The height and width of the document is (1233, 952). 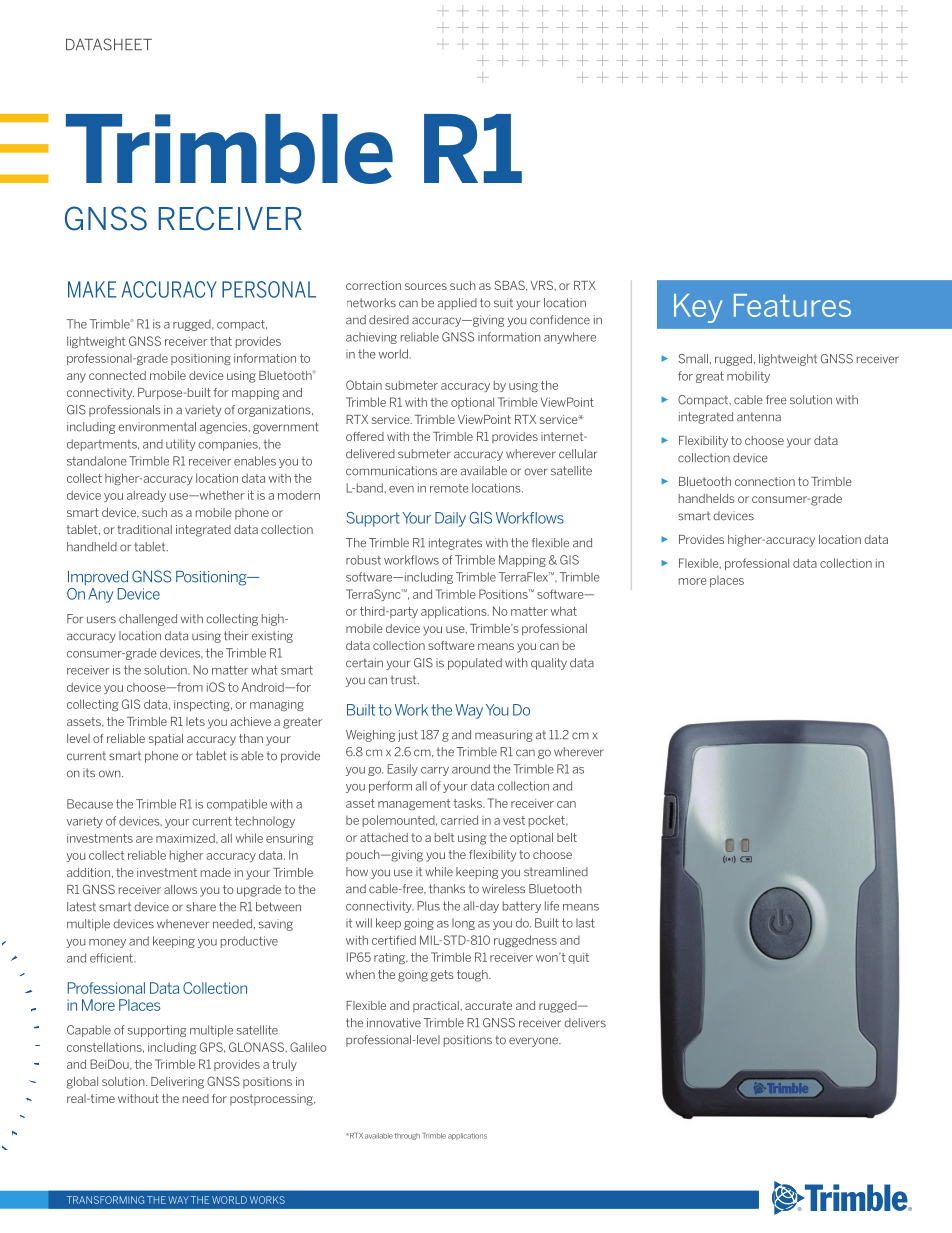 What do you see at coordinates (428, 906) in the document?
I see `Plus` at bounding box center [428, 906].
